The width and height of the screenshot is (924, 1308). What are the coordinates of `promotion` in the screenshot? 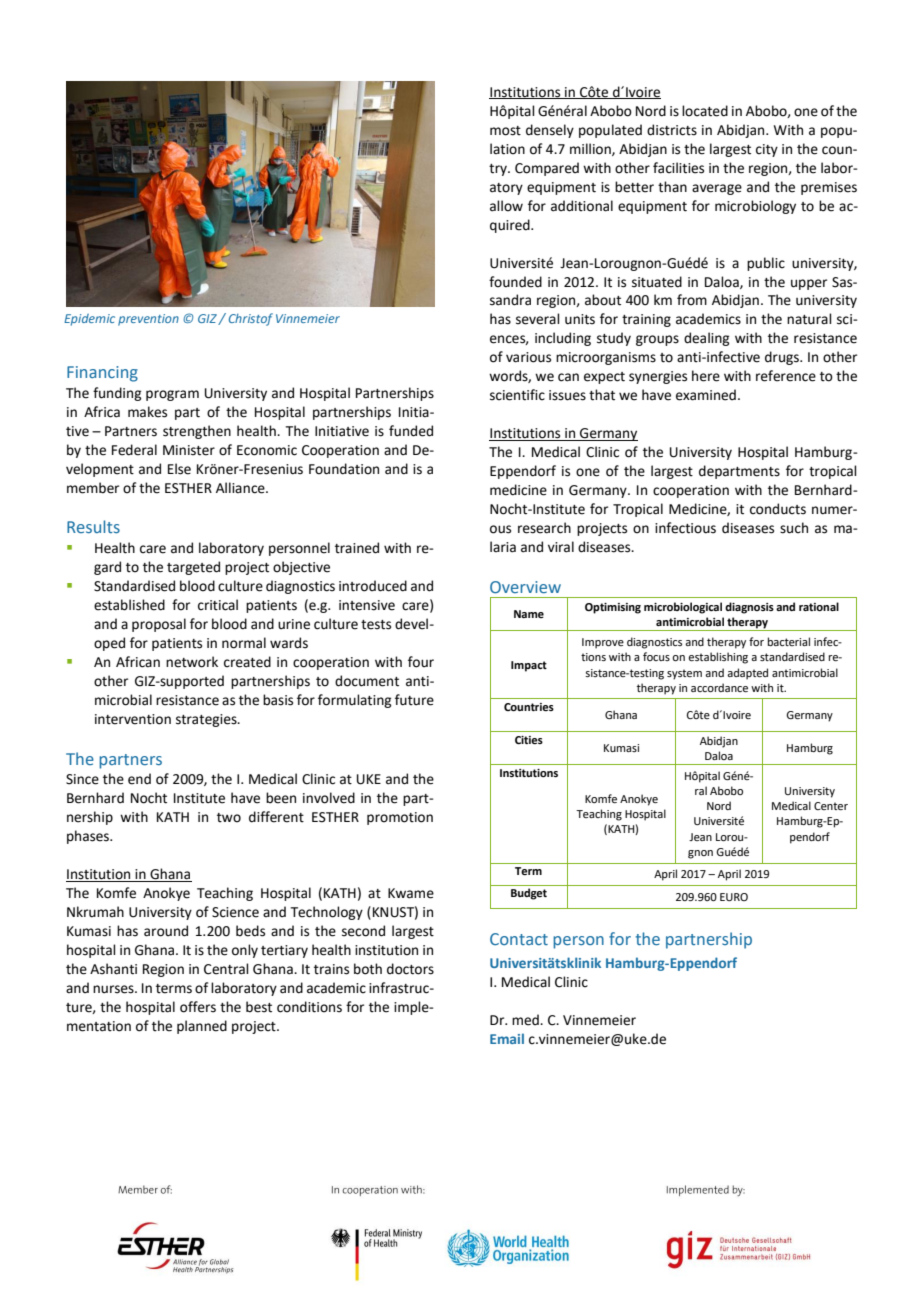 It's located at (400, 818).
